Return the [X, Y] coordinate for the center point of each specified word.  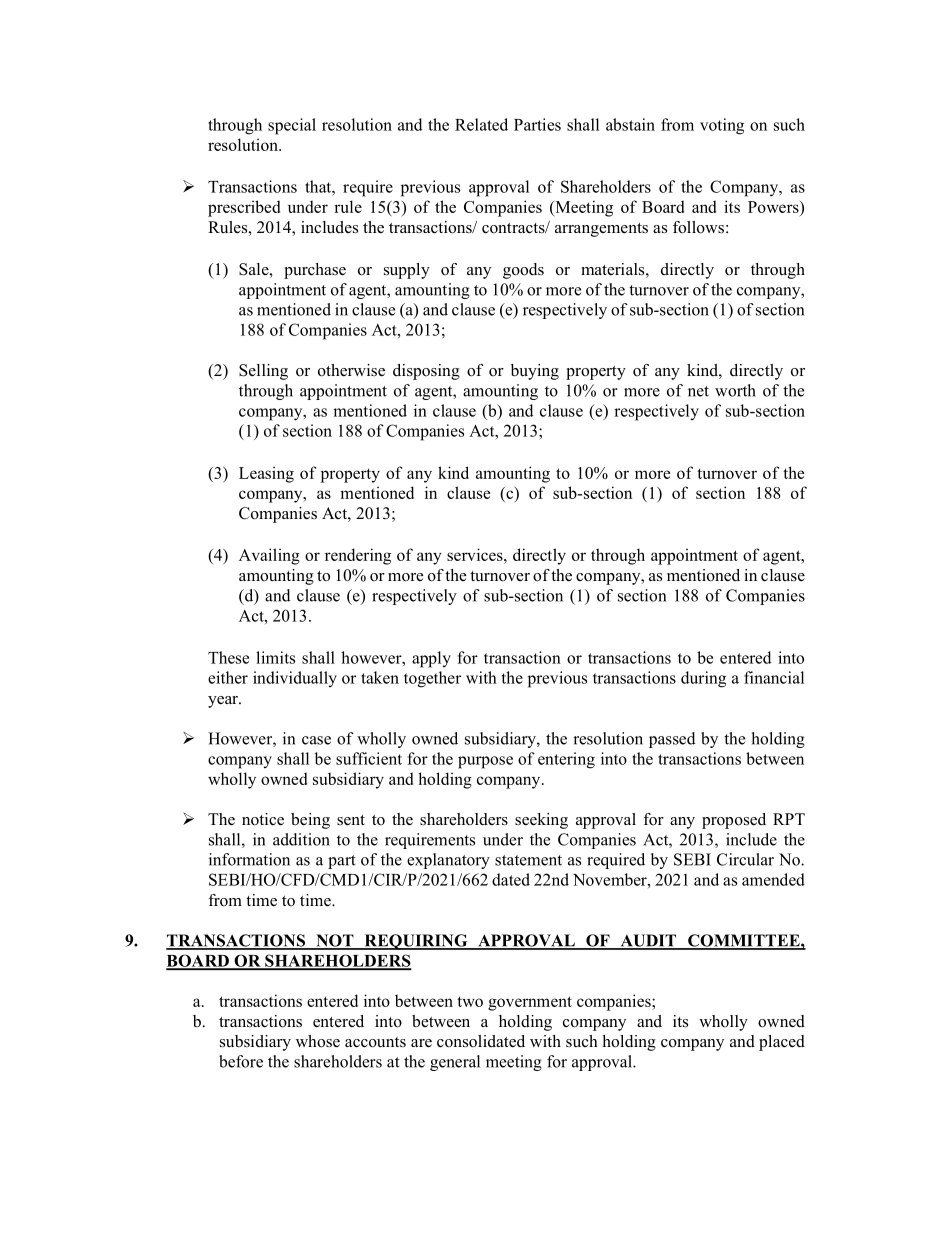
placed [782, 1043]
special [292, 126]
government [530, 1003]
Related [481, 124]
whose [318, 1041]
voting [722, 126]
